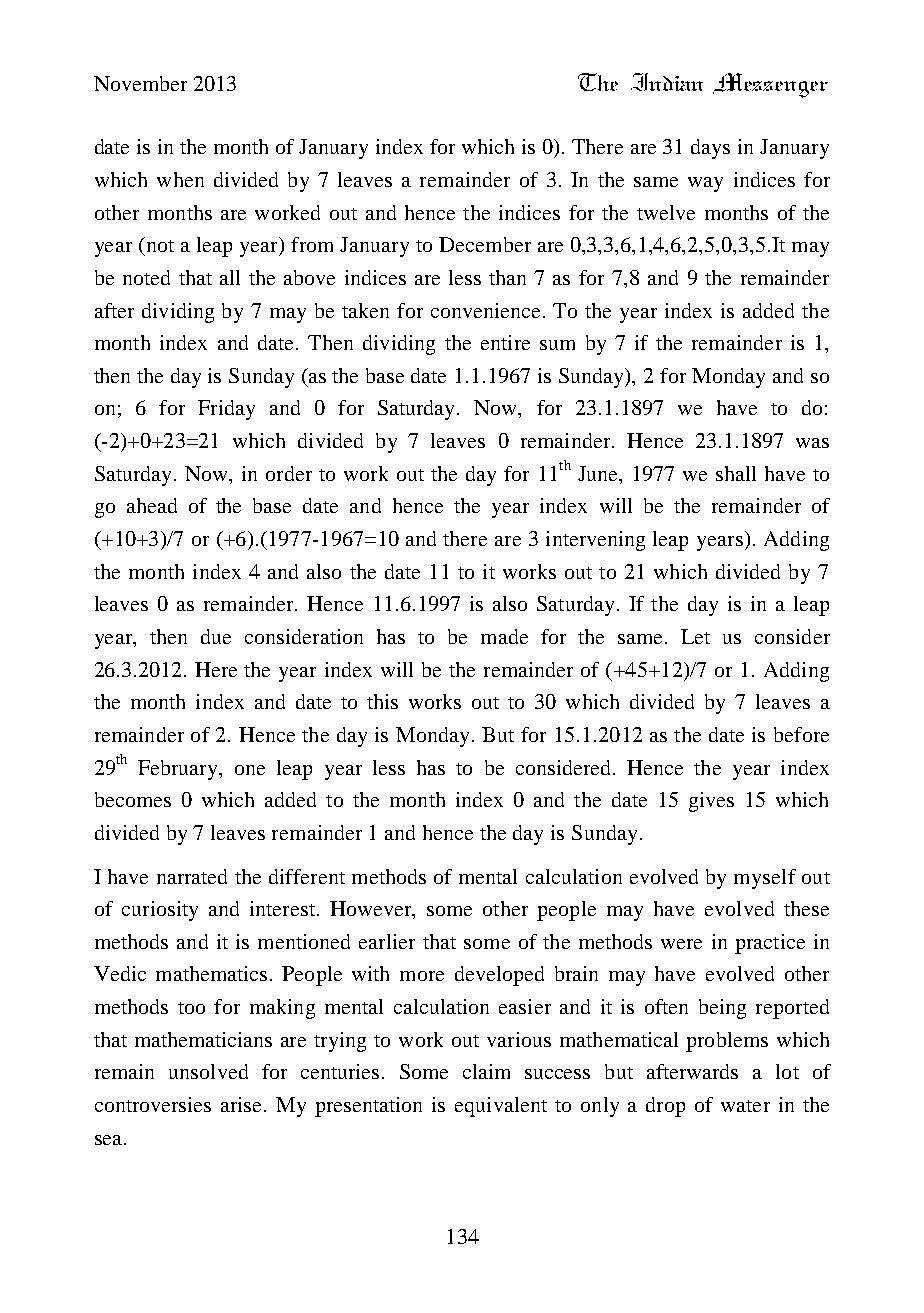 Image resolution: width=924 pixels, height=1313 pixels. What do you see at coordinates (140, 83) in the screenshot?
I see `November` at bounding box center [140, 83].
